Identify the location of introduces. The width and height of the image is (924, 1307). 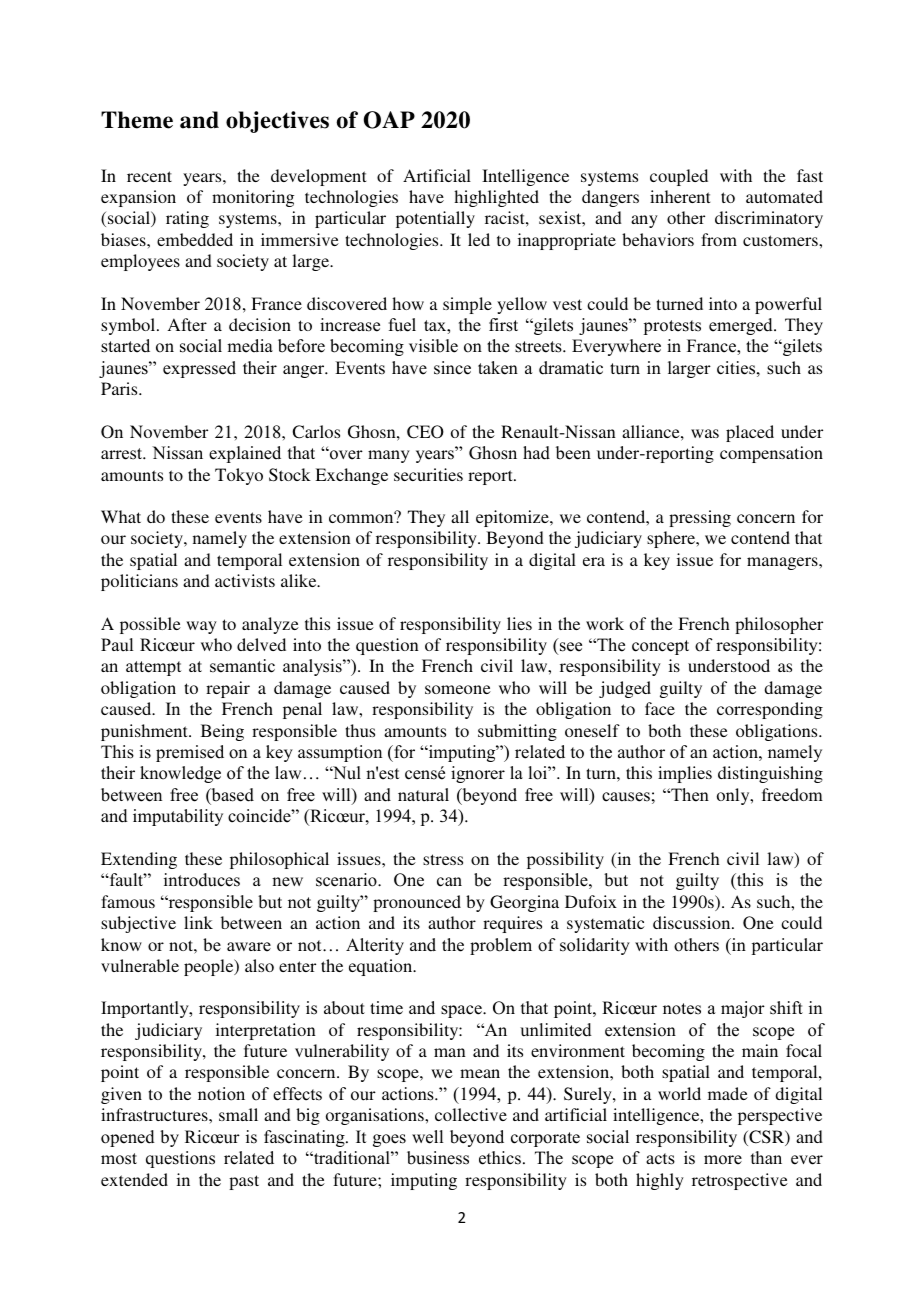
(202, 880).
